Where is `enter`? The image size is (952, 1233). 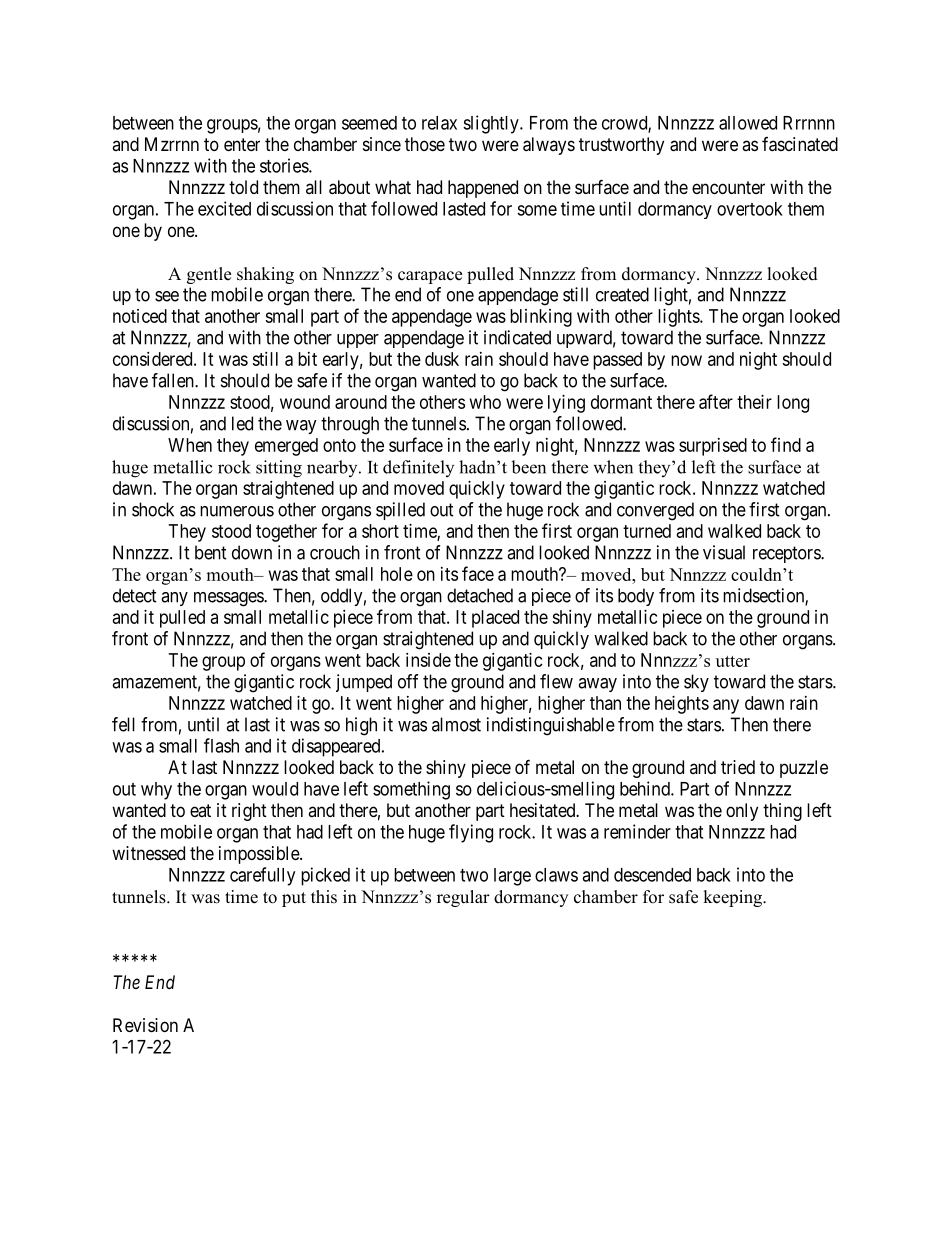 enter is located at coordinates (242, 144).
